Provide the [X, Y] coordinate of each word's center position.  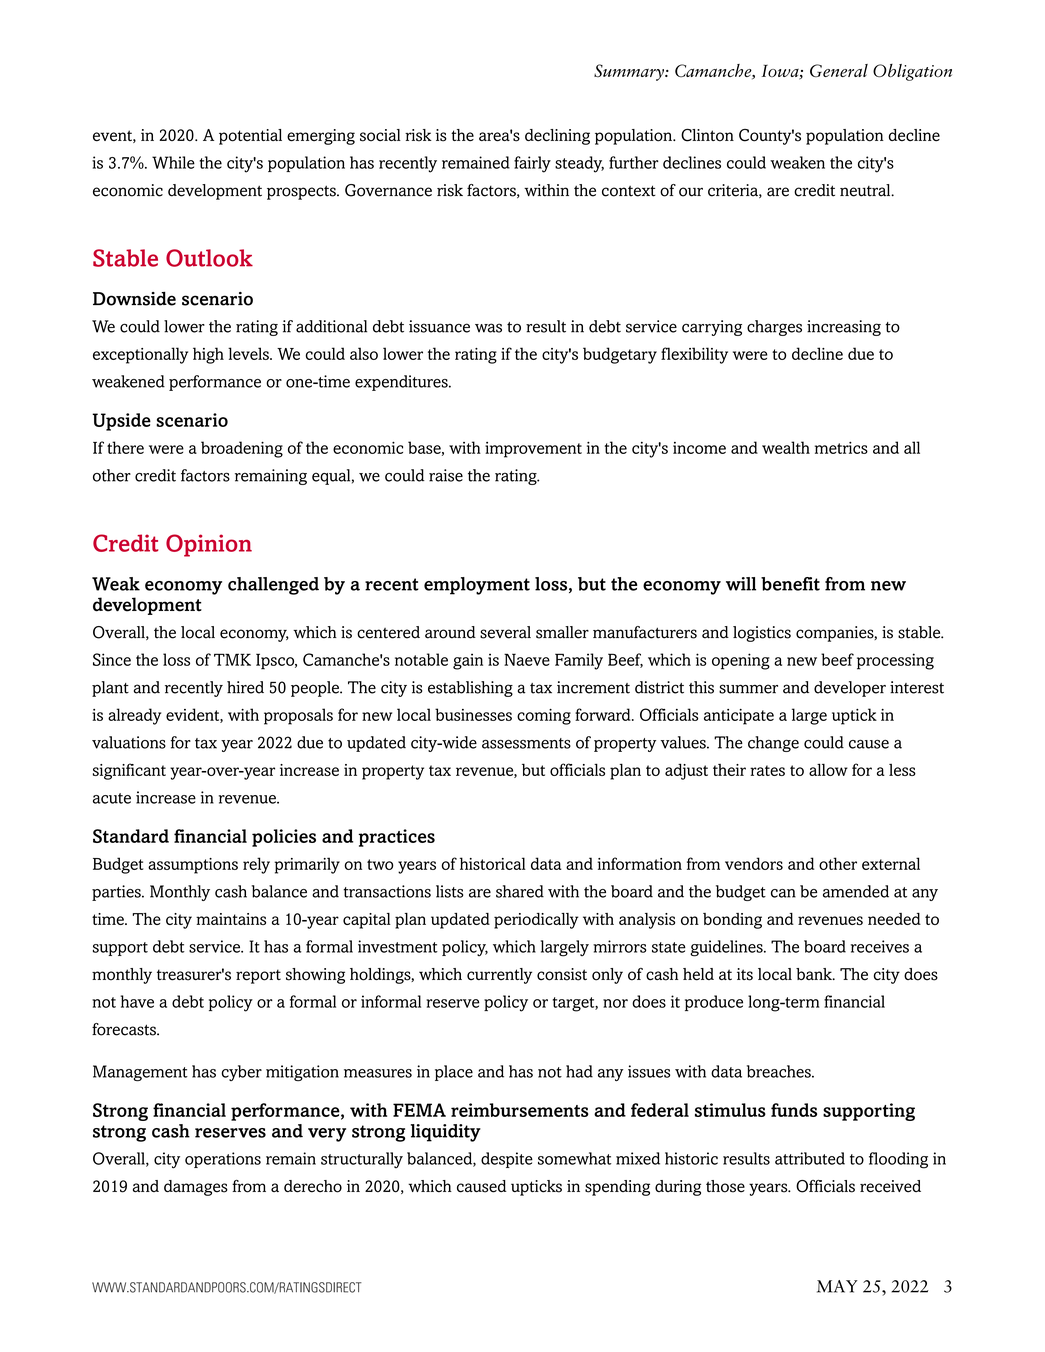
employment [477, 586]
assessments [526, 743]
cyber [241, 1073]
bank [815, 974]
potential [250, 137]
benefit [790, 584]
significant [129, 771]
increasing [844, 328]
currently [499, 976]
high [208, 355]
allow [828, 769]
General [839, 70]
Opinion [209, 545]
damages [196, 1188]
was [488, 328]
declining [557, 137]
